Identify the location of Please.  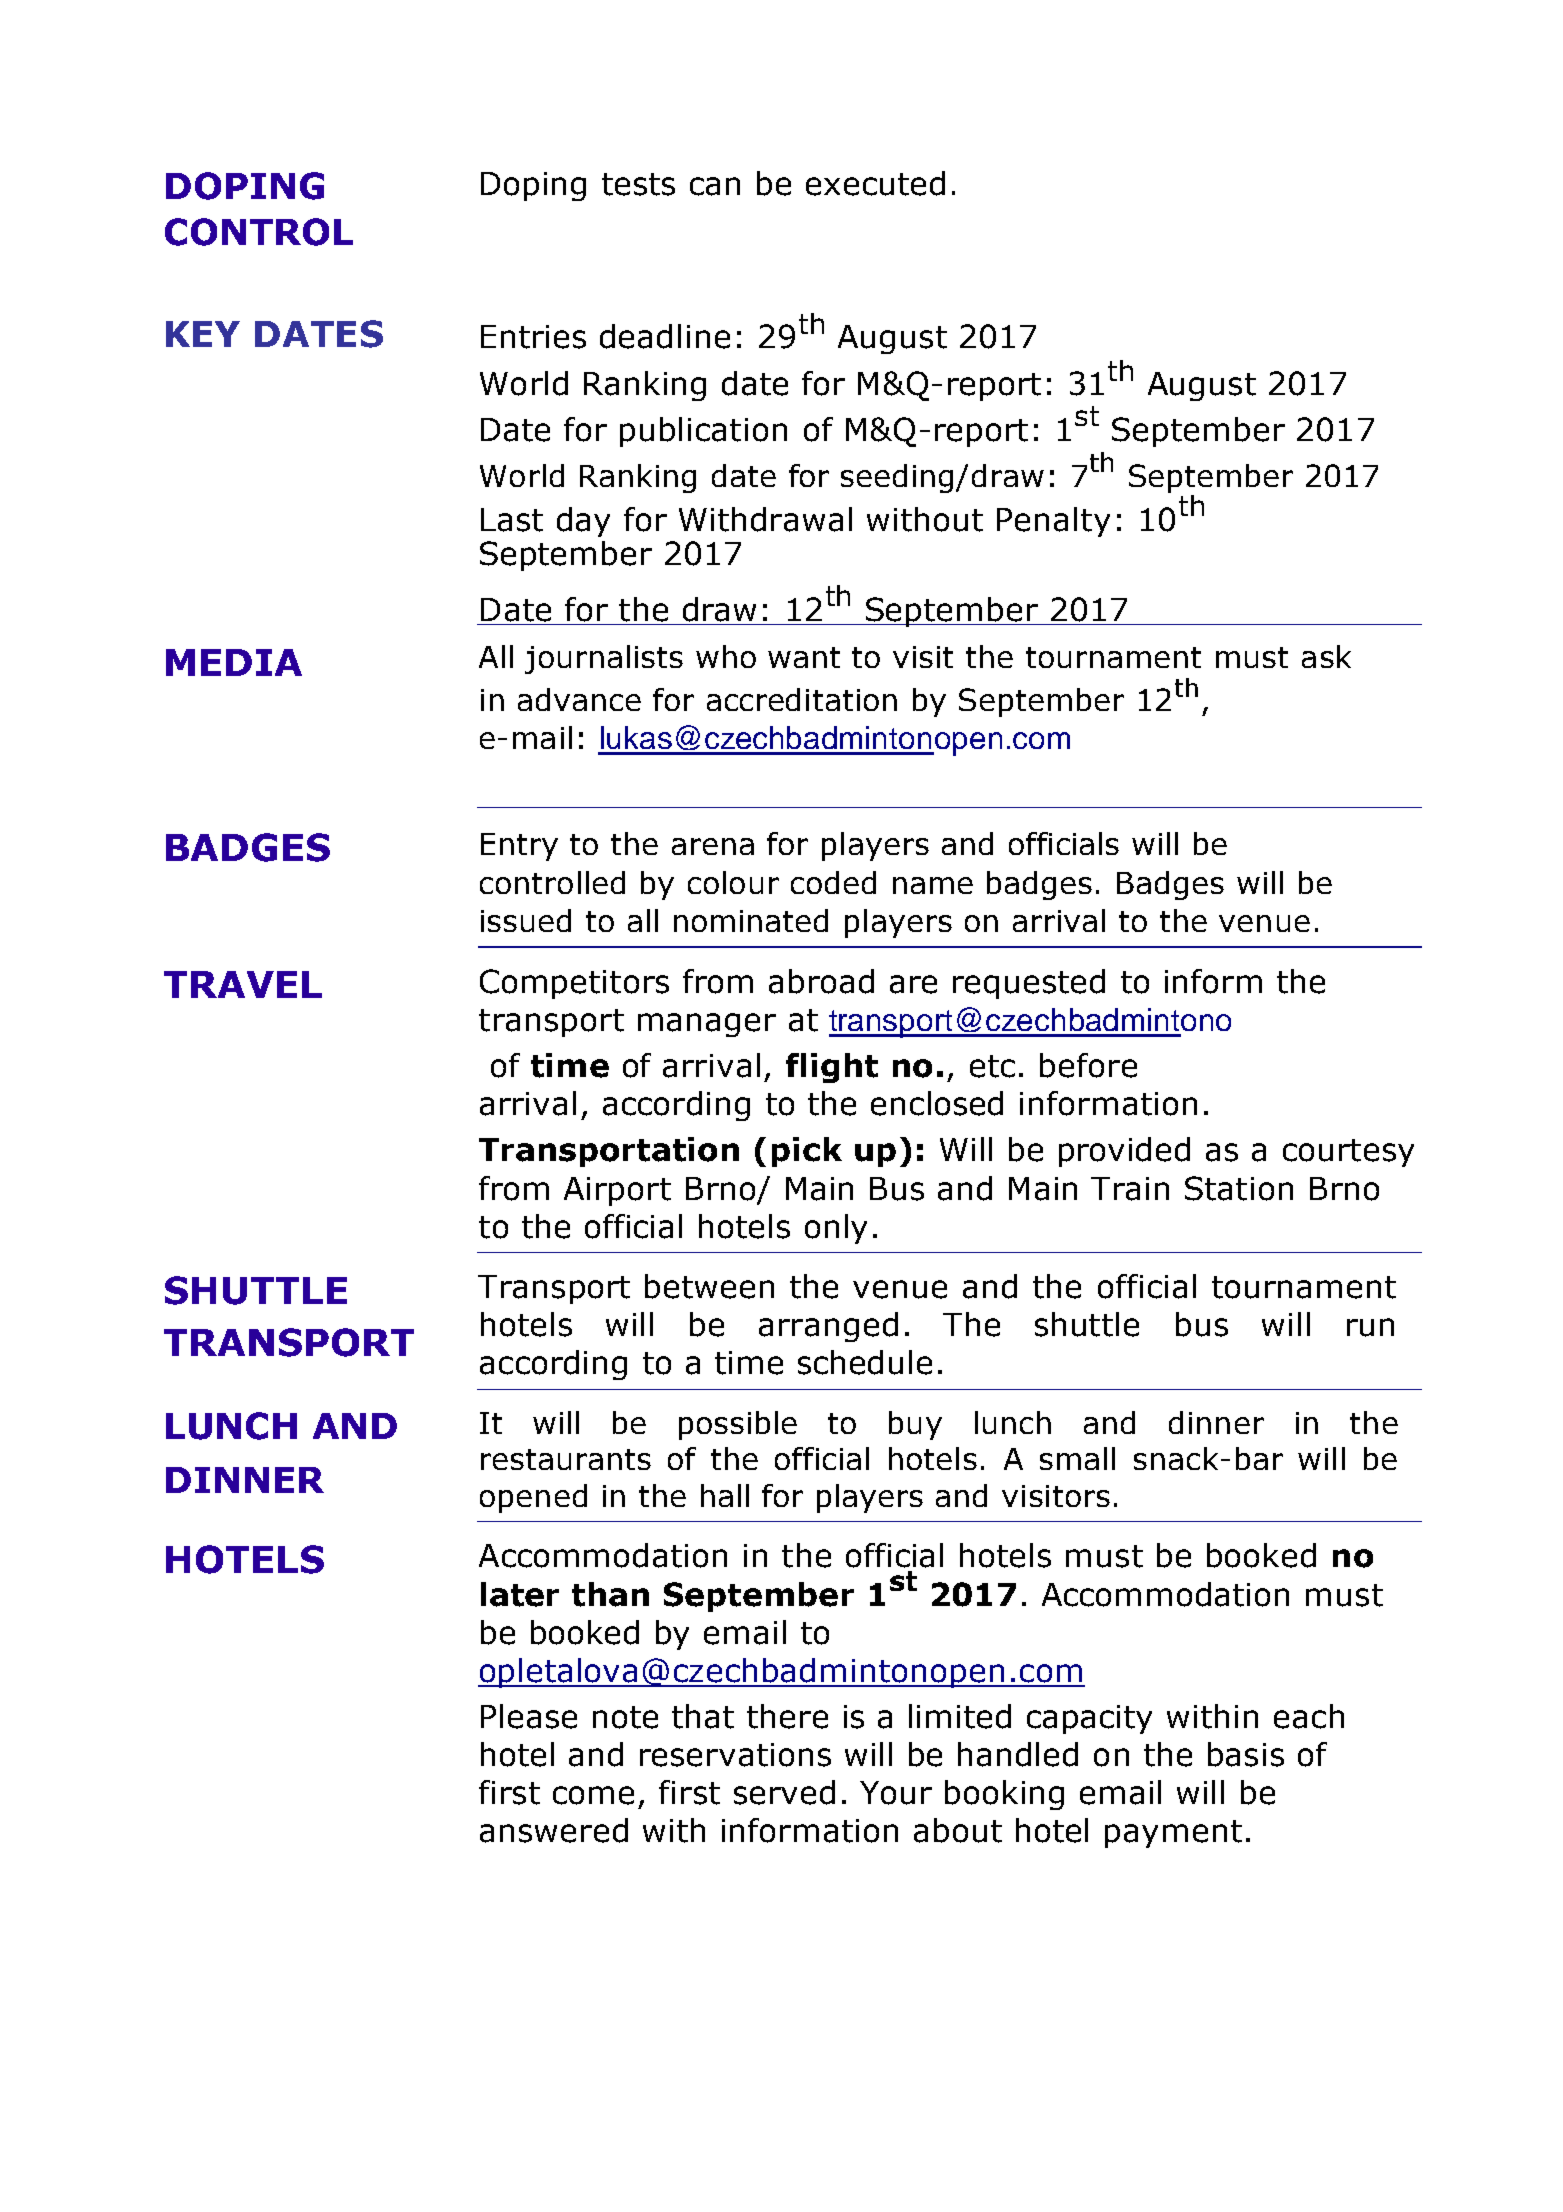
(529, 1716).
